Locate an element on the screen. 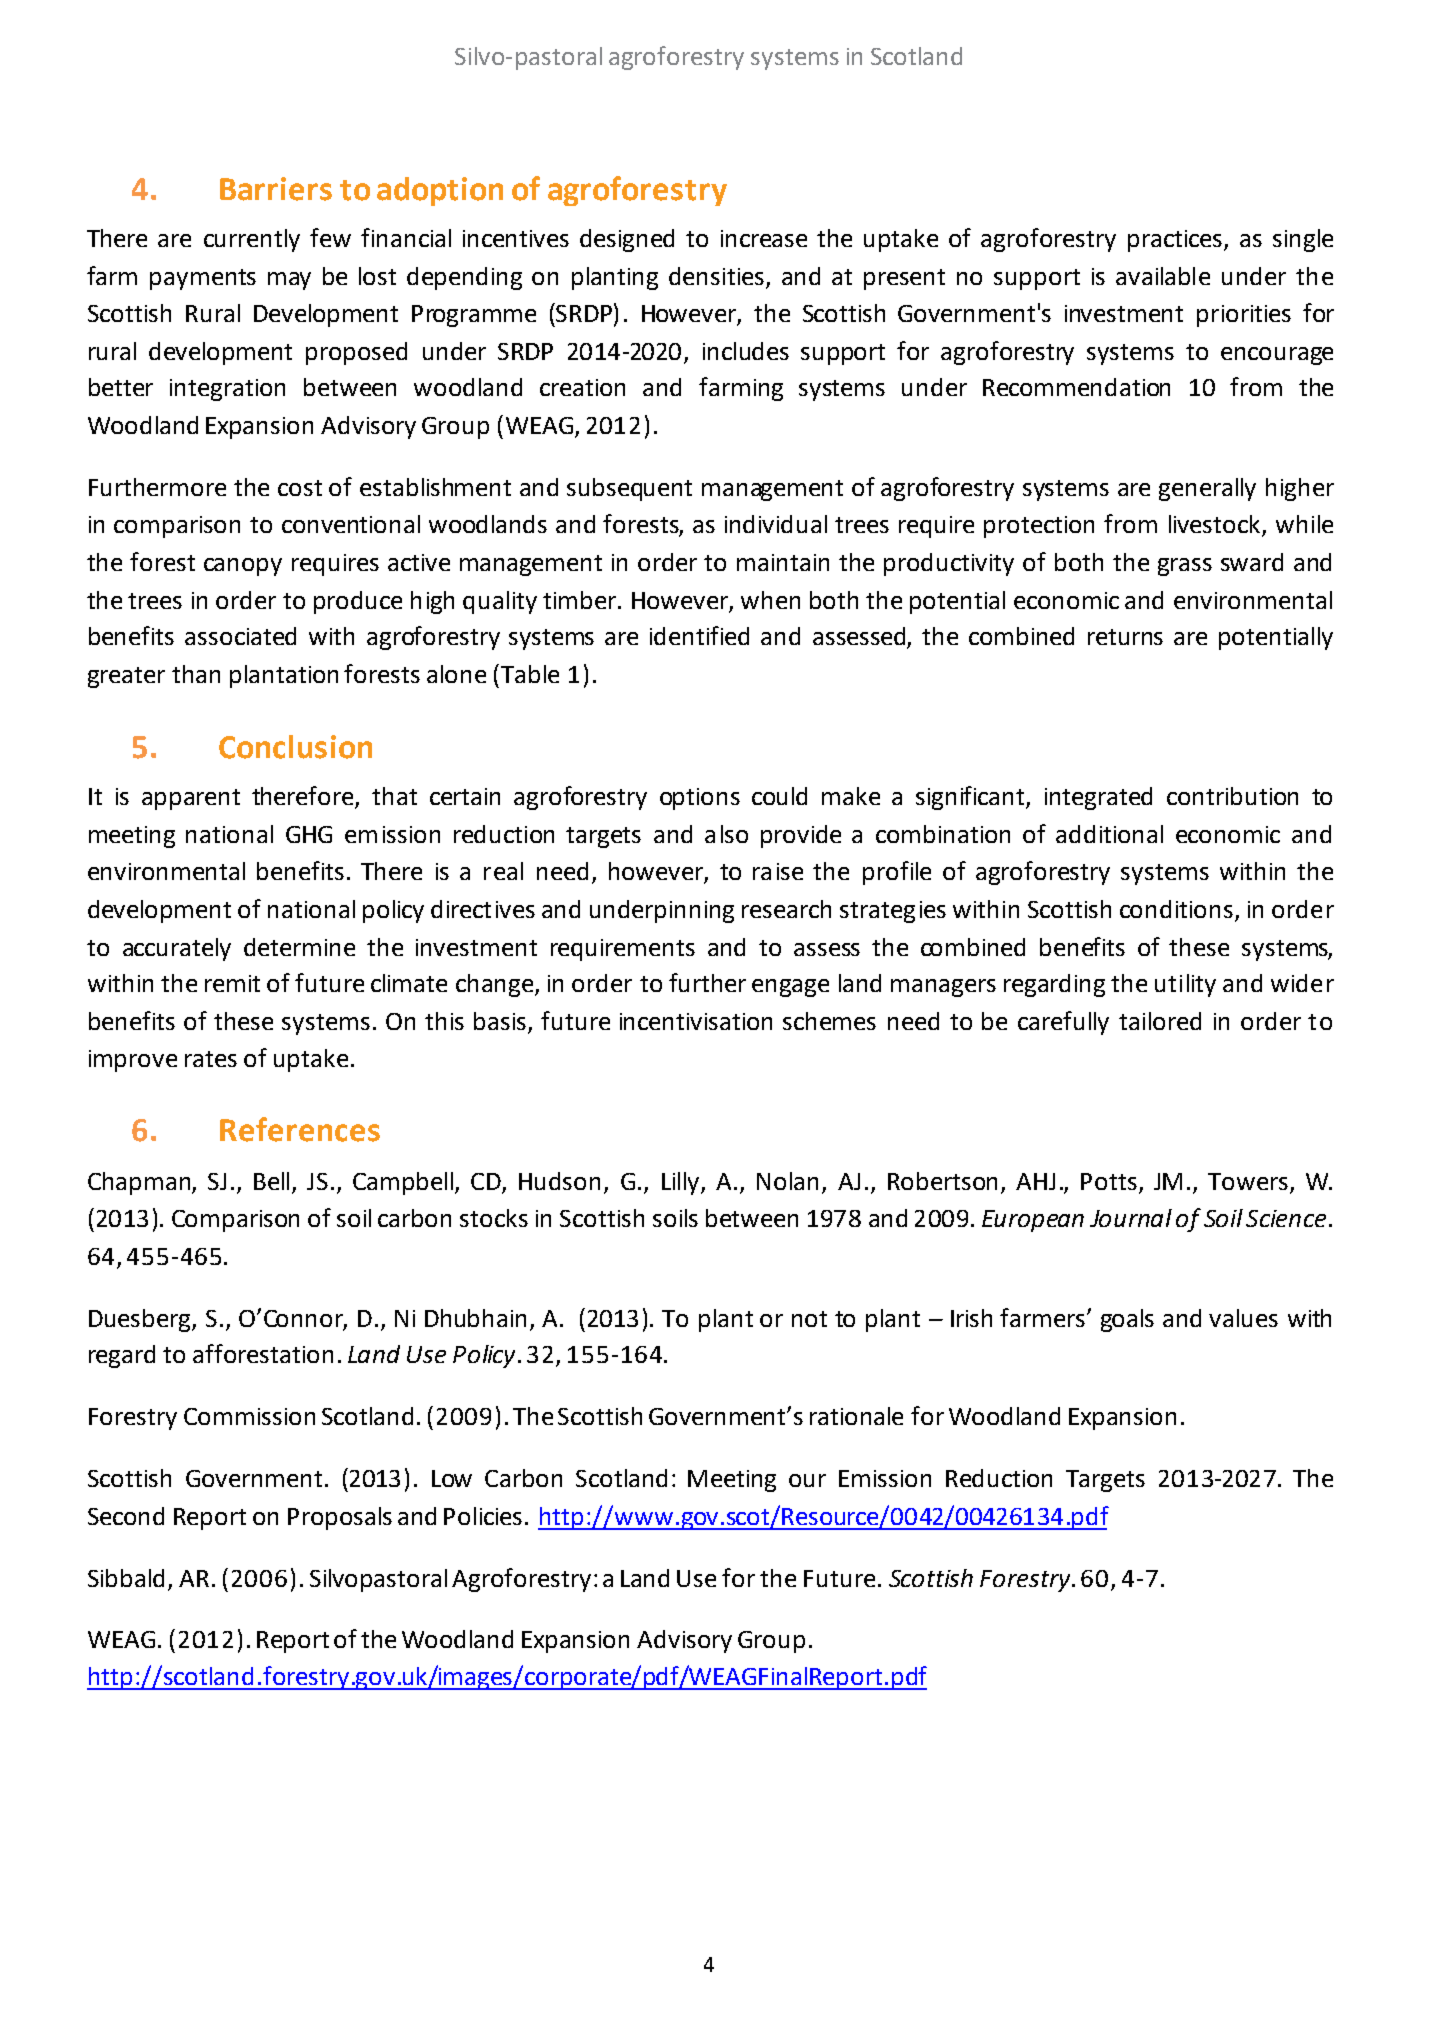 This screenshot has height=2041, width=1443. returns is located at coordinates (1125, 637).
